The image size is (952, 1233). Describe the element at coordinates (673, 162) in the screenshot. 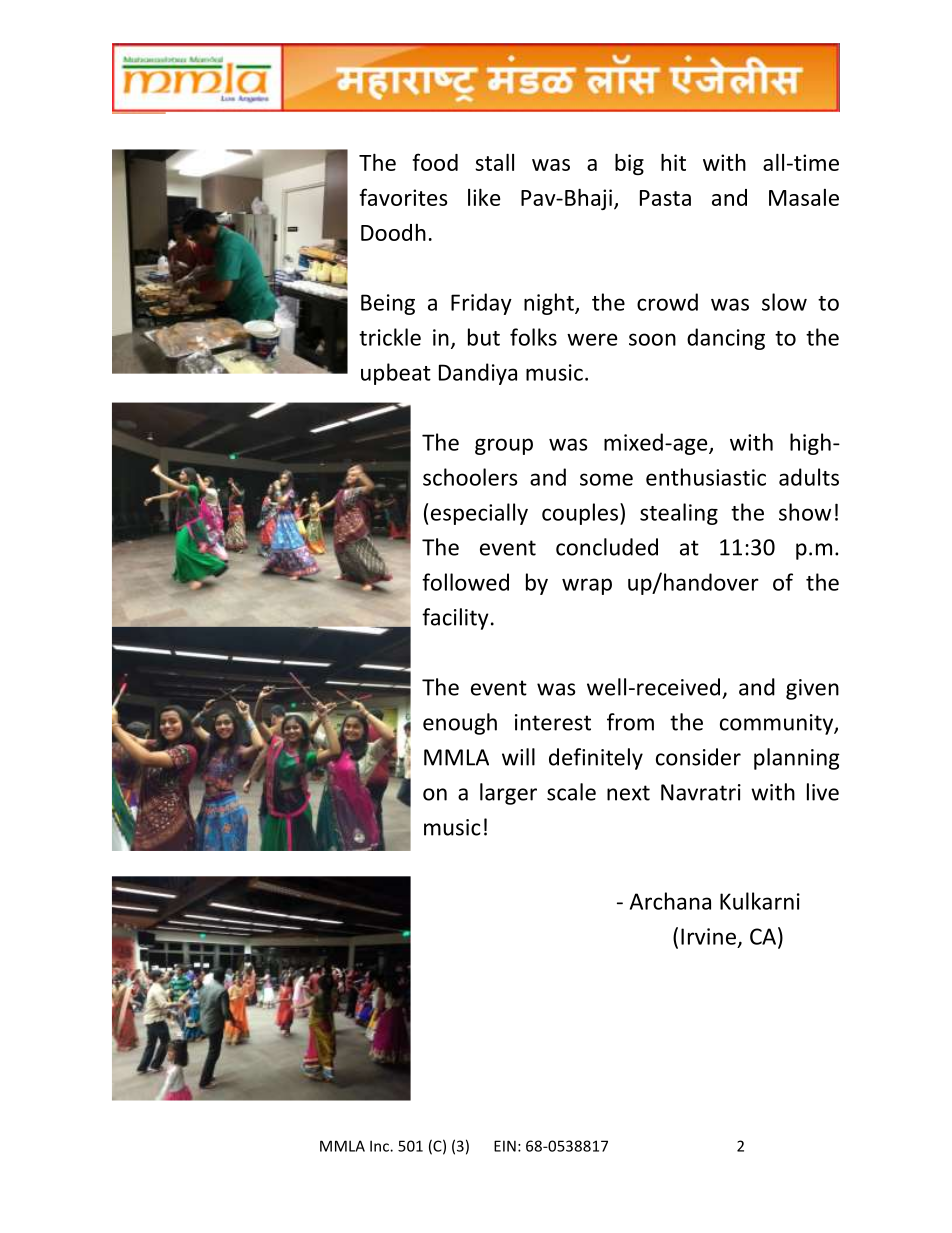

I see `hit` at that location.
